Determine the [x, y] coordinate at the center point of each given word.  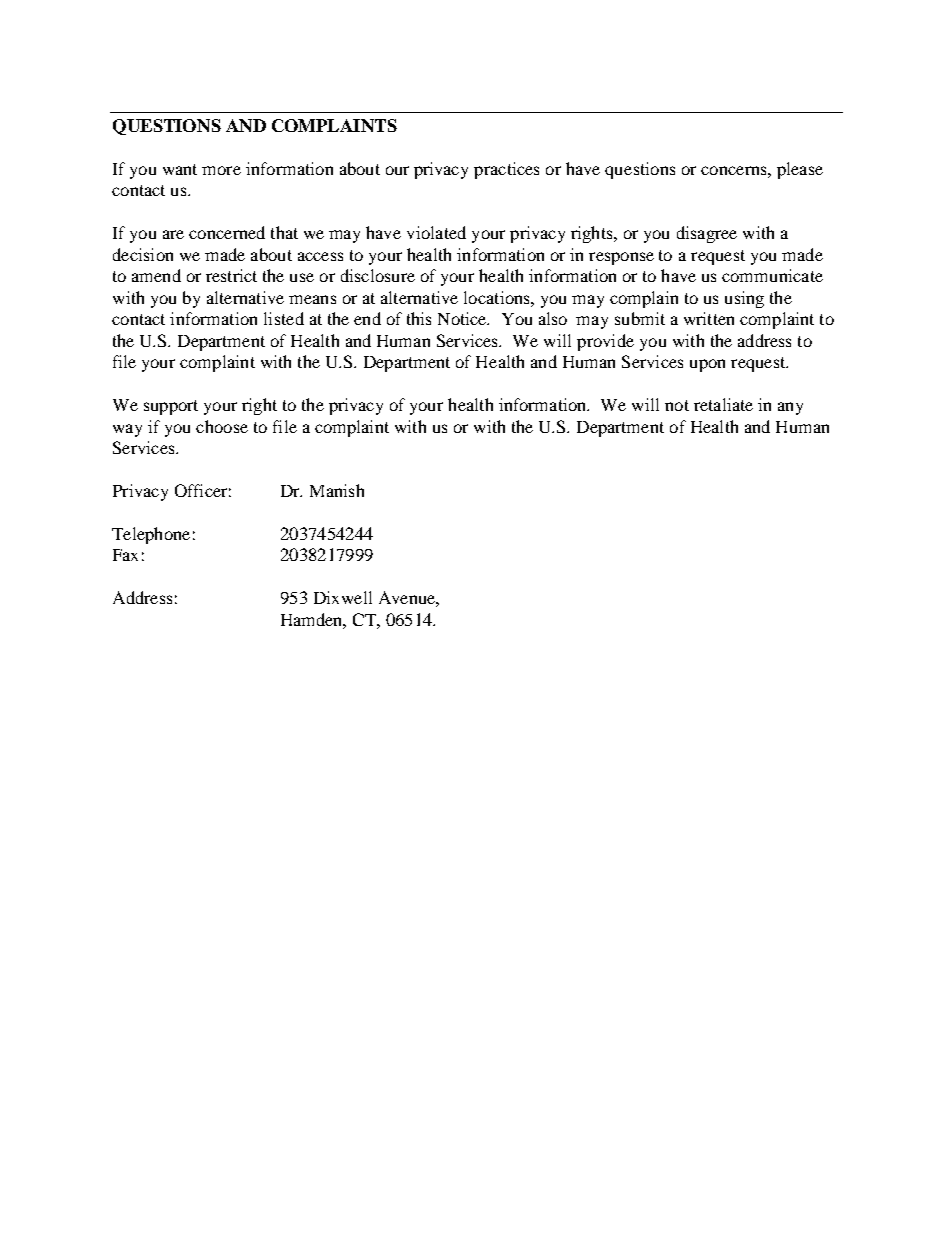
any [790, 408]
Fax [125, 555]
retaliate [723, 404]
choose [222, 426]
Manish [337, 490]
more [221, 170]
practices [506, 170]
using [744, 299]
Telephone [151, 535]
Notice [463, 318]
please [800, 170]
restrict [231, 275]
